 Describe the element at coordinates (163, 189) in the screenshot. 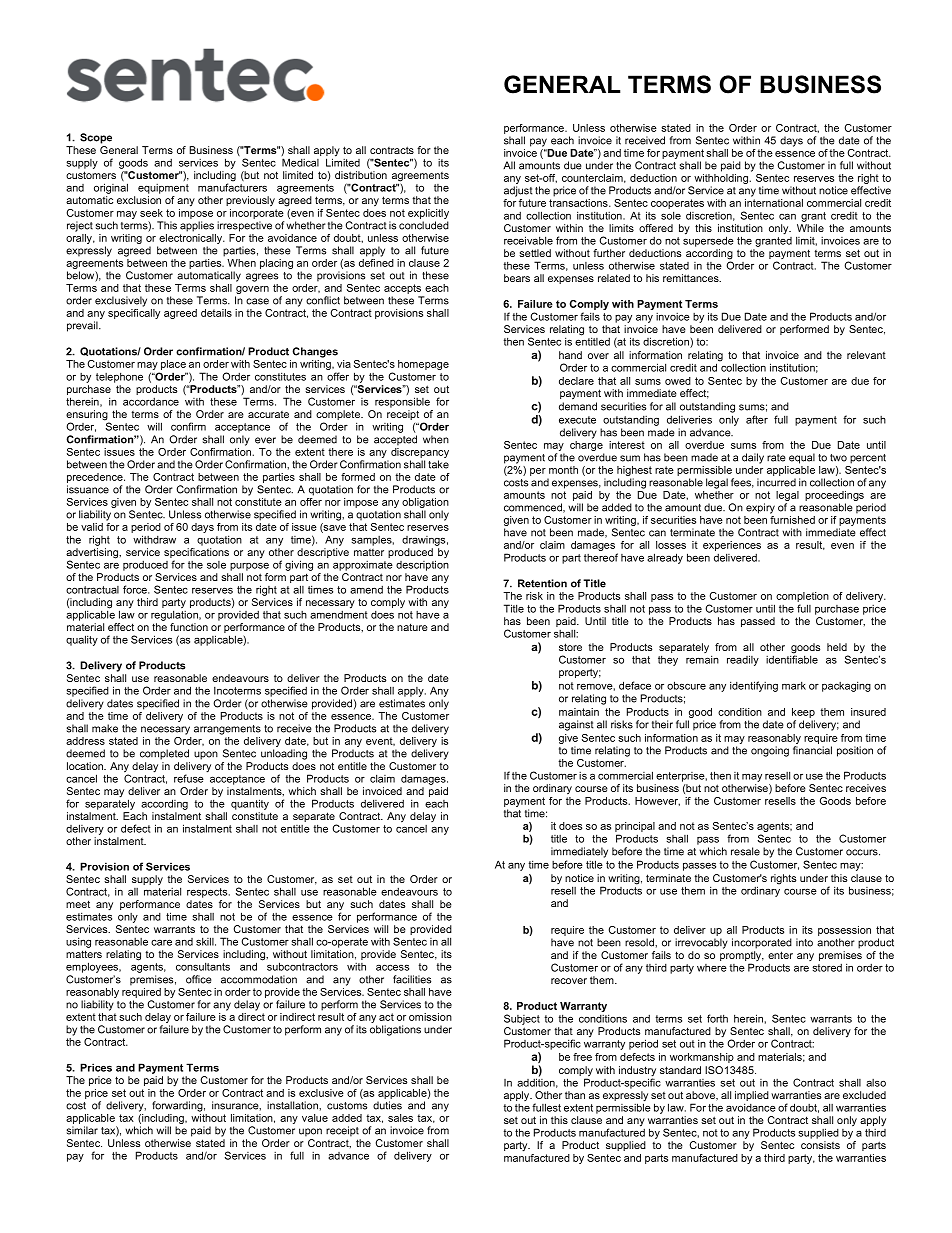

I see `equipment` at that location.
